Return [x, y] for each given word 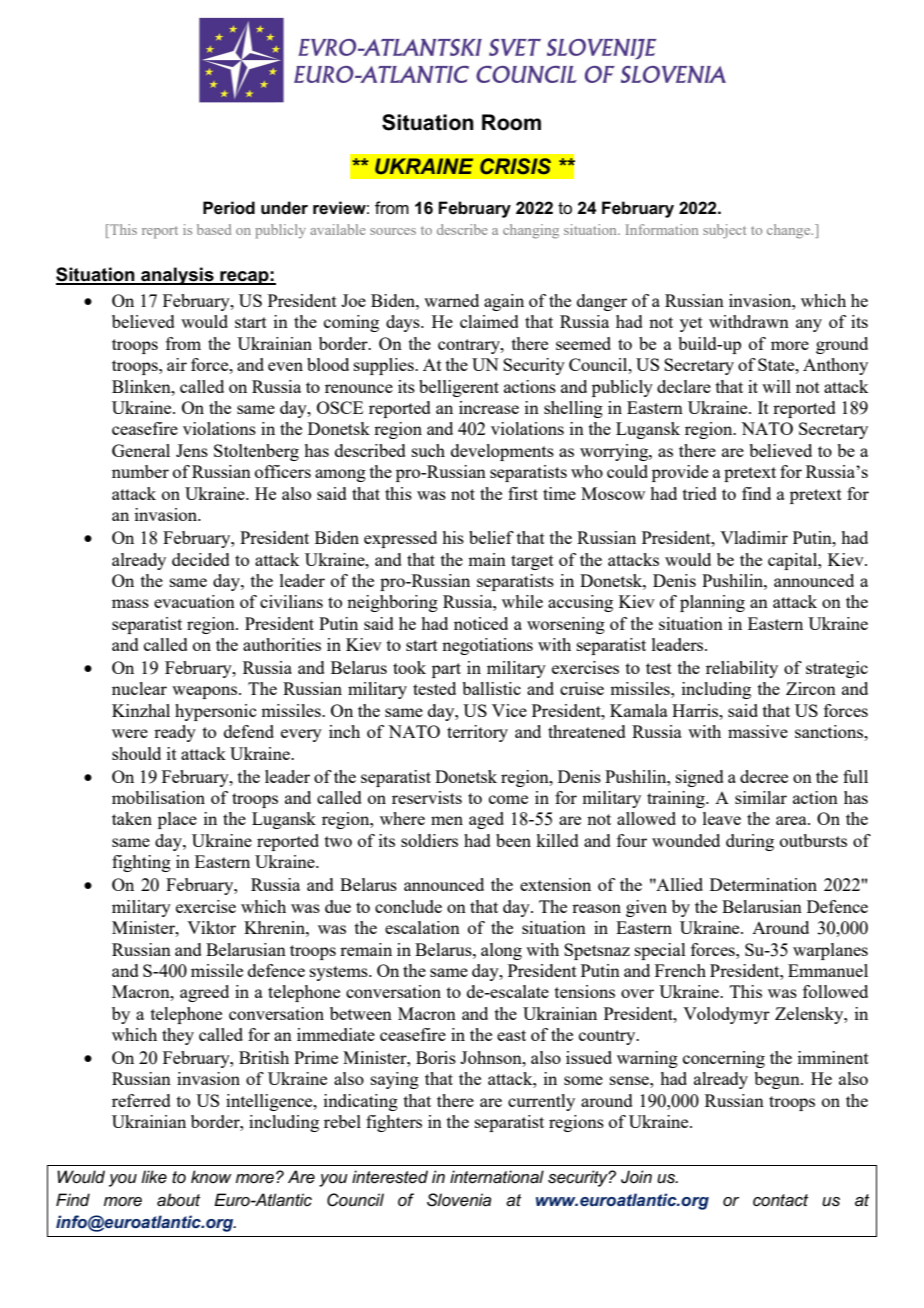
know [211, 1176]
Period [229, 208]
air [177, 364]
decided [201, 559]
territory [477, 733]
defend [249, 731]
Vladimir [754, 537]
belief [491, 537]
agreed [204, 993]
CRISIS [515, 166]
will [776, 386]
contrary [470, 346]
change [790, 231]
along [501, 951]
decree [764, 776]
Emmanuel [828, 970]
